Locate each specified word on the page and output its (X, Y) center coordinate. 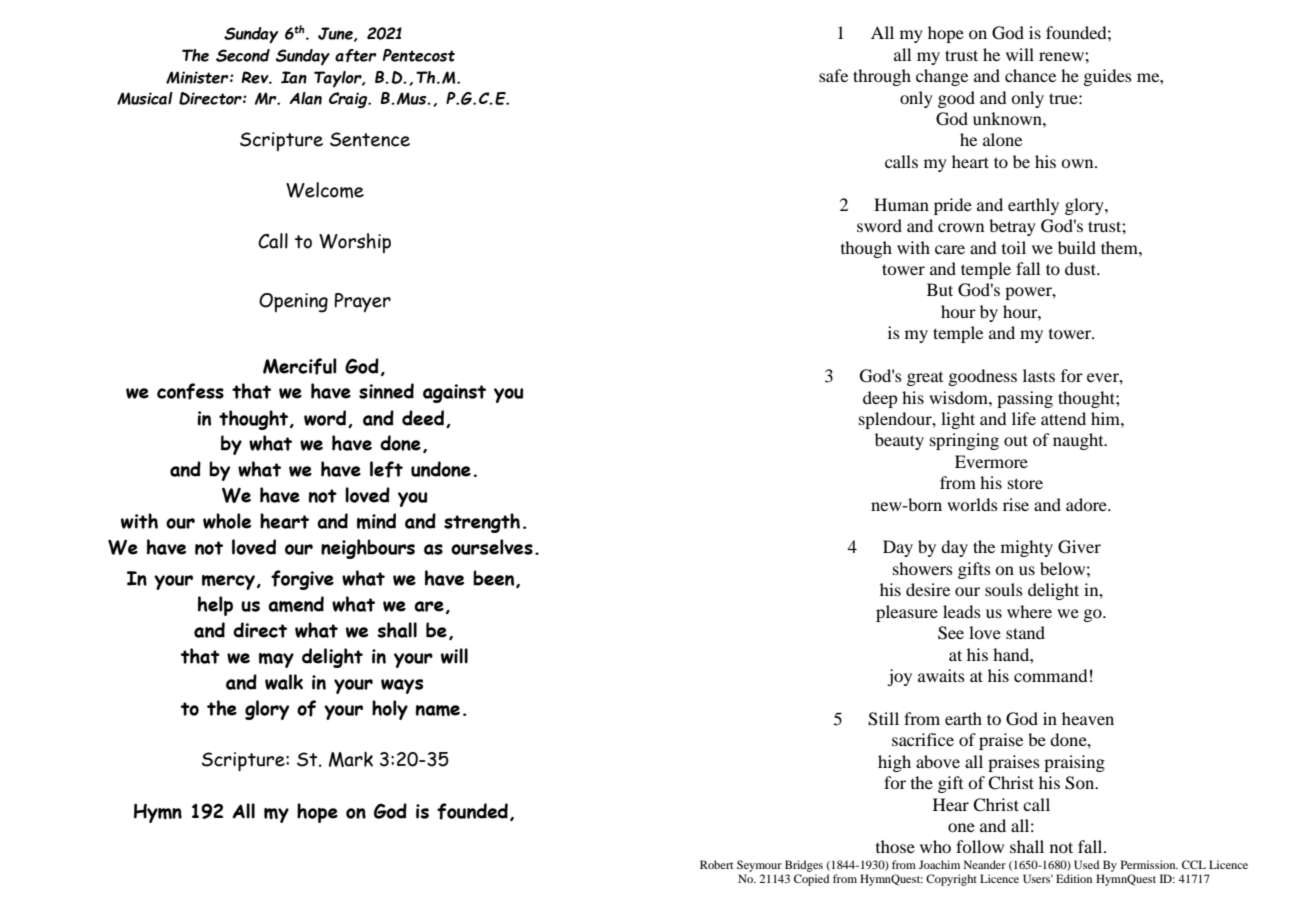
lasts (1039, 375)
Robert (716, 864)
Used (1086, 864)
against (454, 393)
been (495, 579)
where (1029, 611)
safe (833, 75)
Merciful (300, 366)
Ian (294, 77)
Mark (351, 759)
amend (296, 604)
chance (1030, 75)
